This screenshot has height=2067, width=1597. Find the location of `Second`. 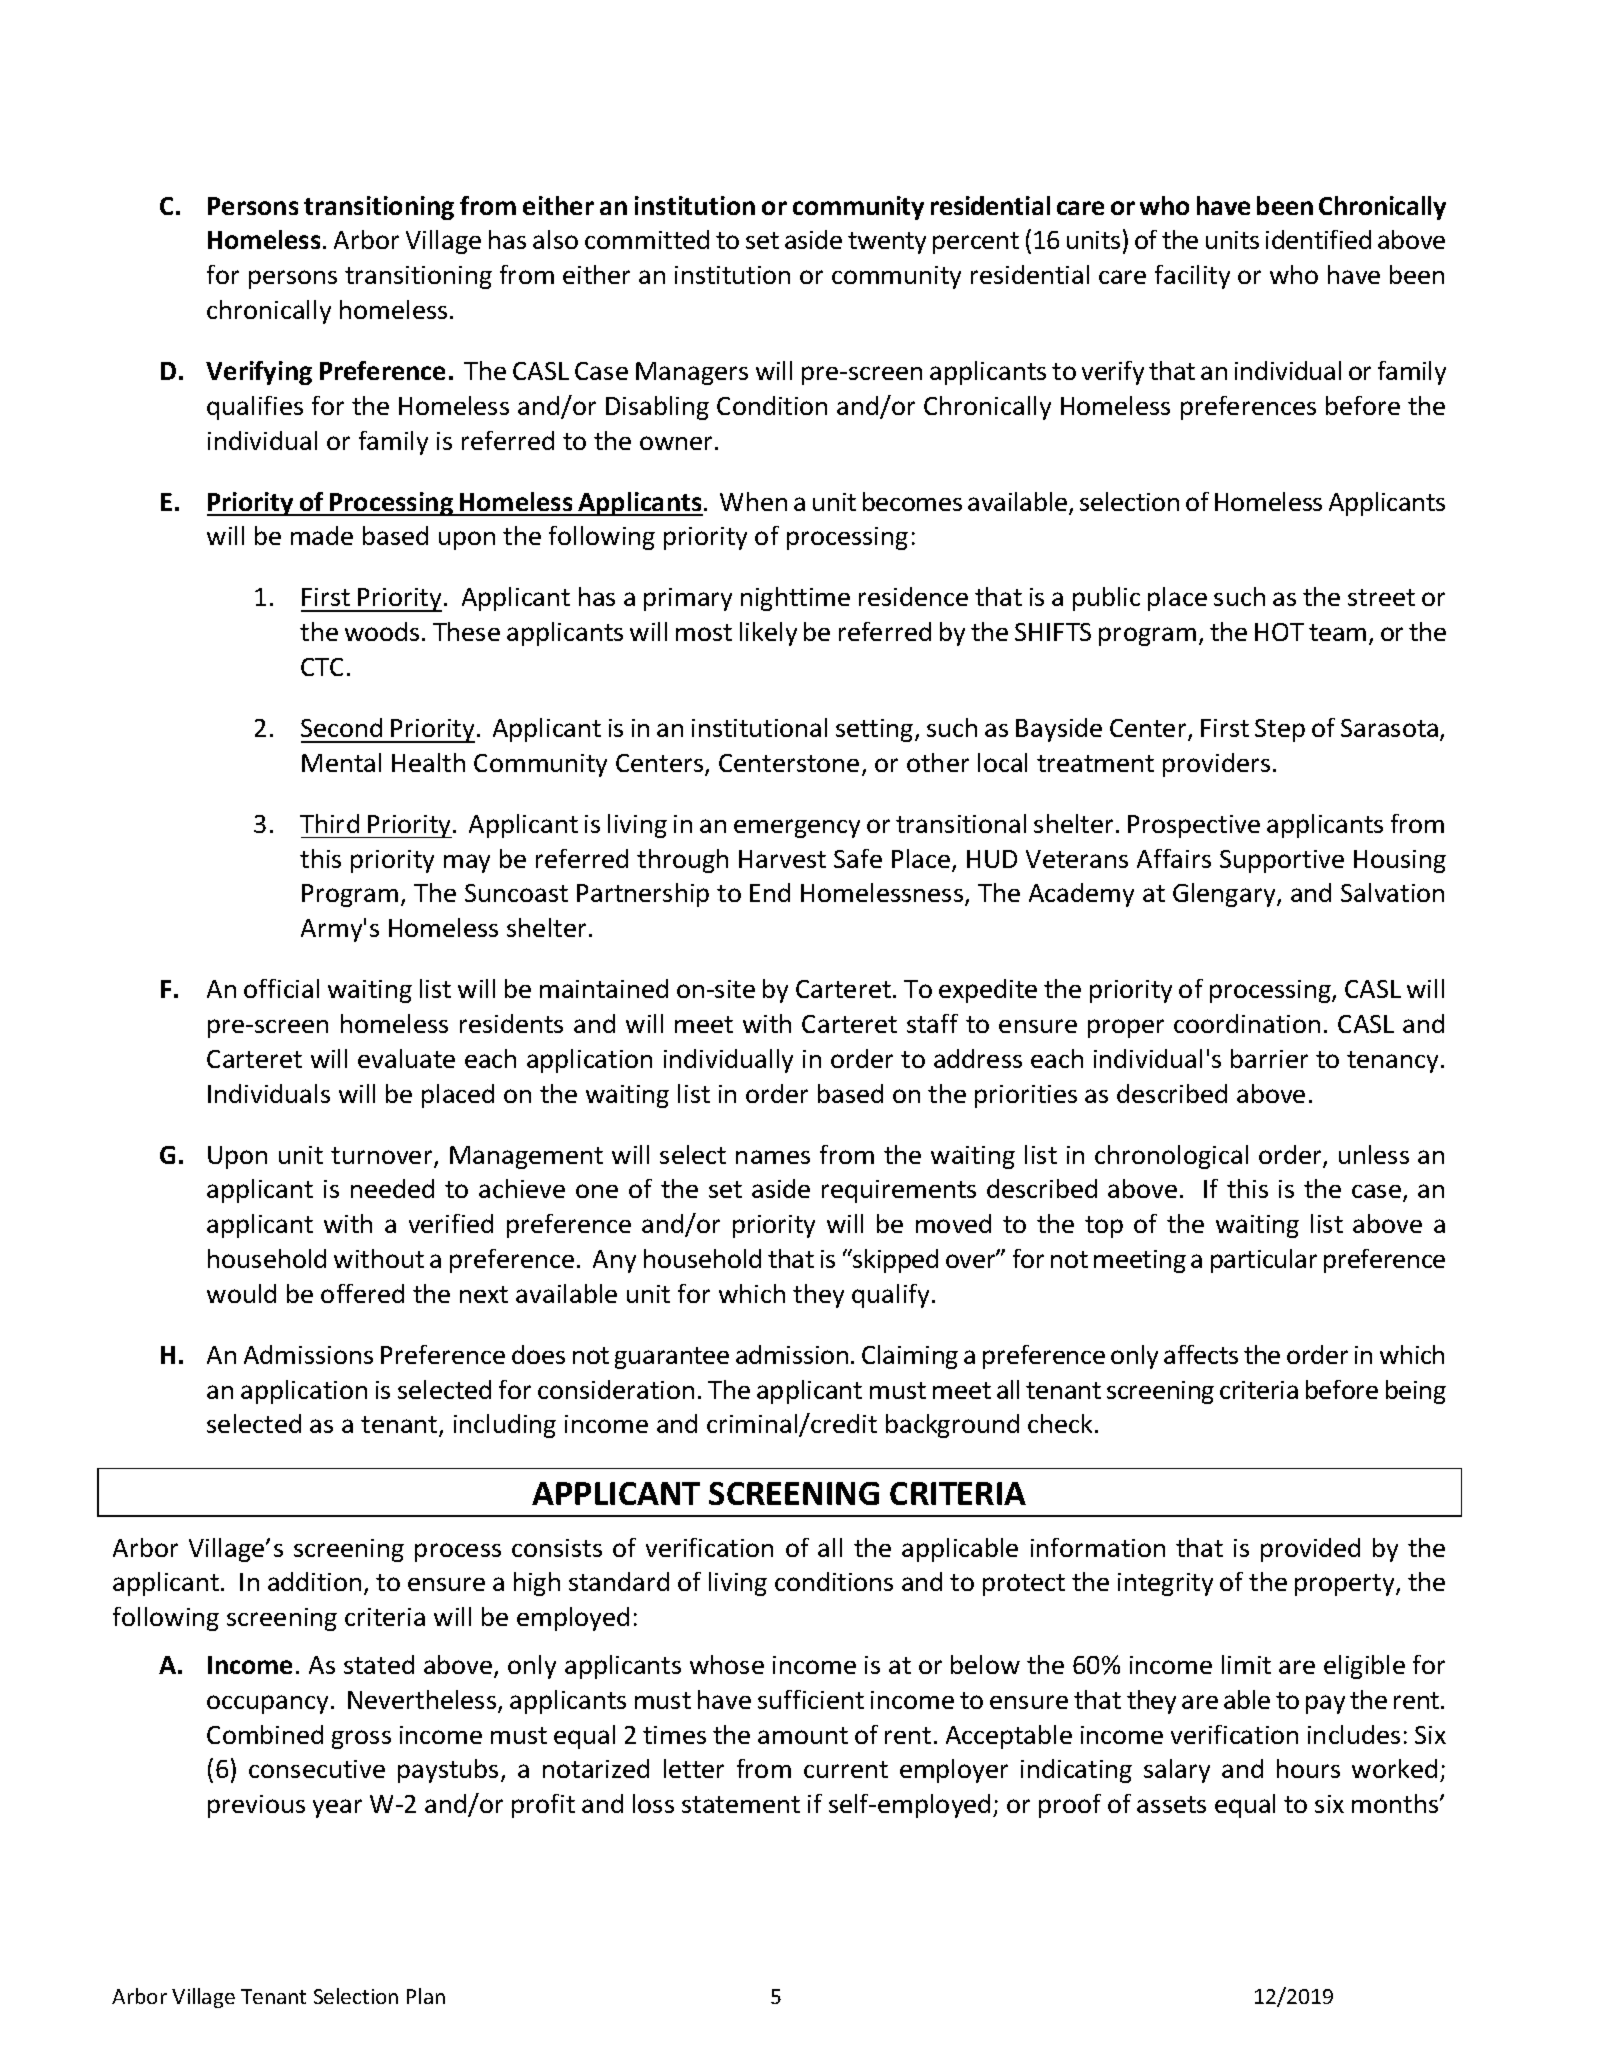

Second is located at coordinates (341, 727).
